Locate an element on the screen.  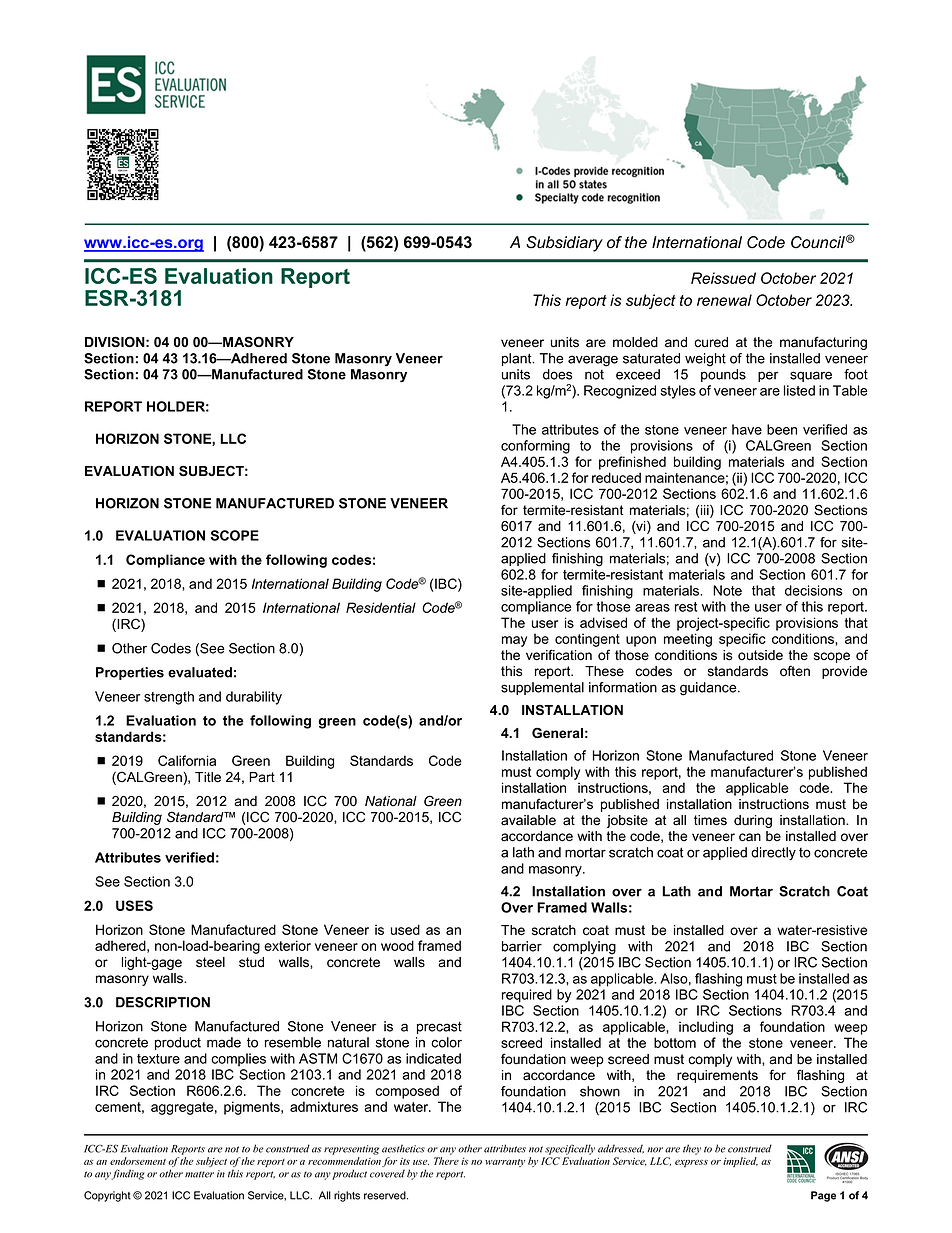
directly is located at coordinates (773, 854).
